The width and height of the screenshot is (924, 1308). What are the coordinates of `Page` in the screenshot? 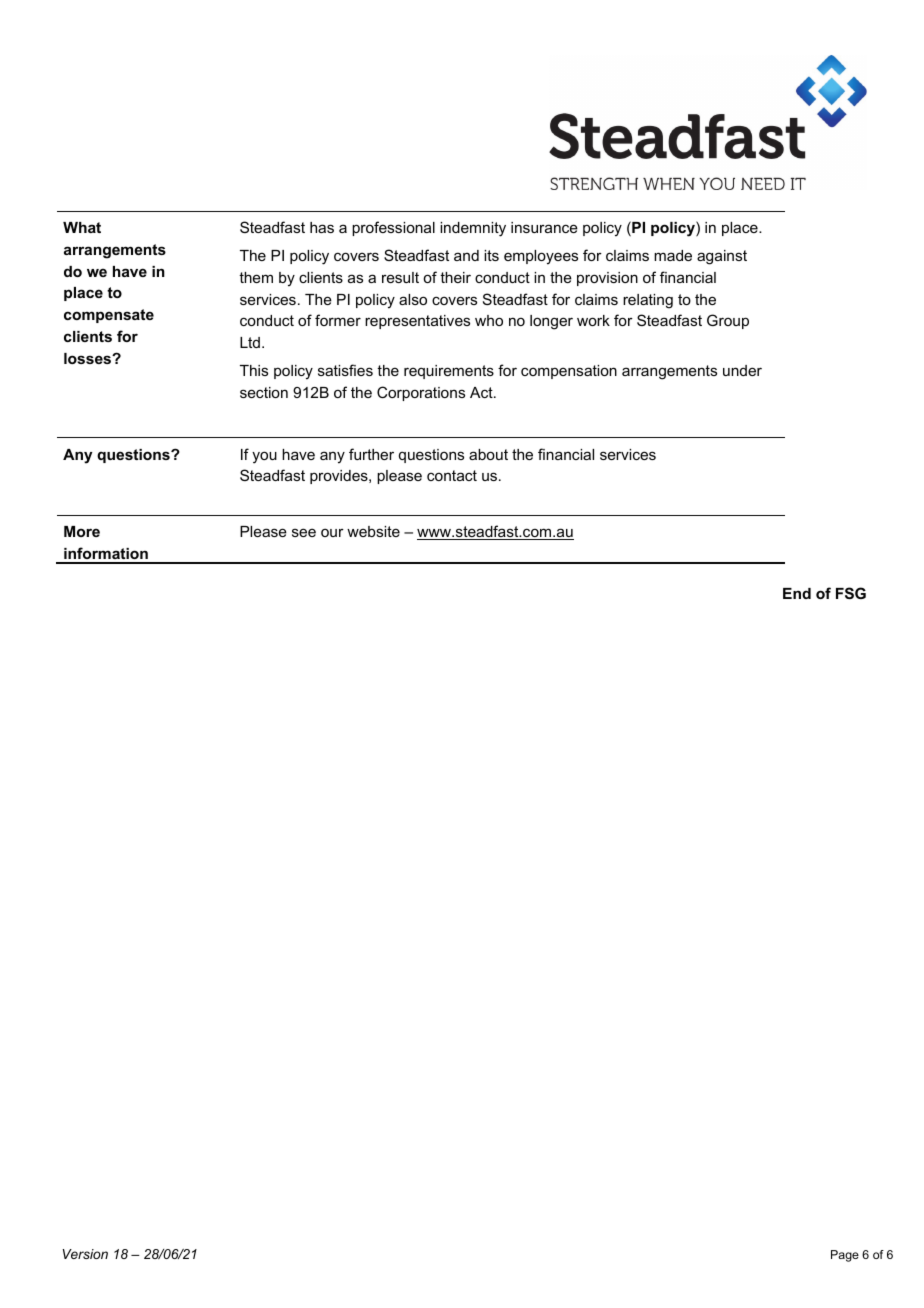 It's located at (845, 1256).
